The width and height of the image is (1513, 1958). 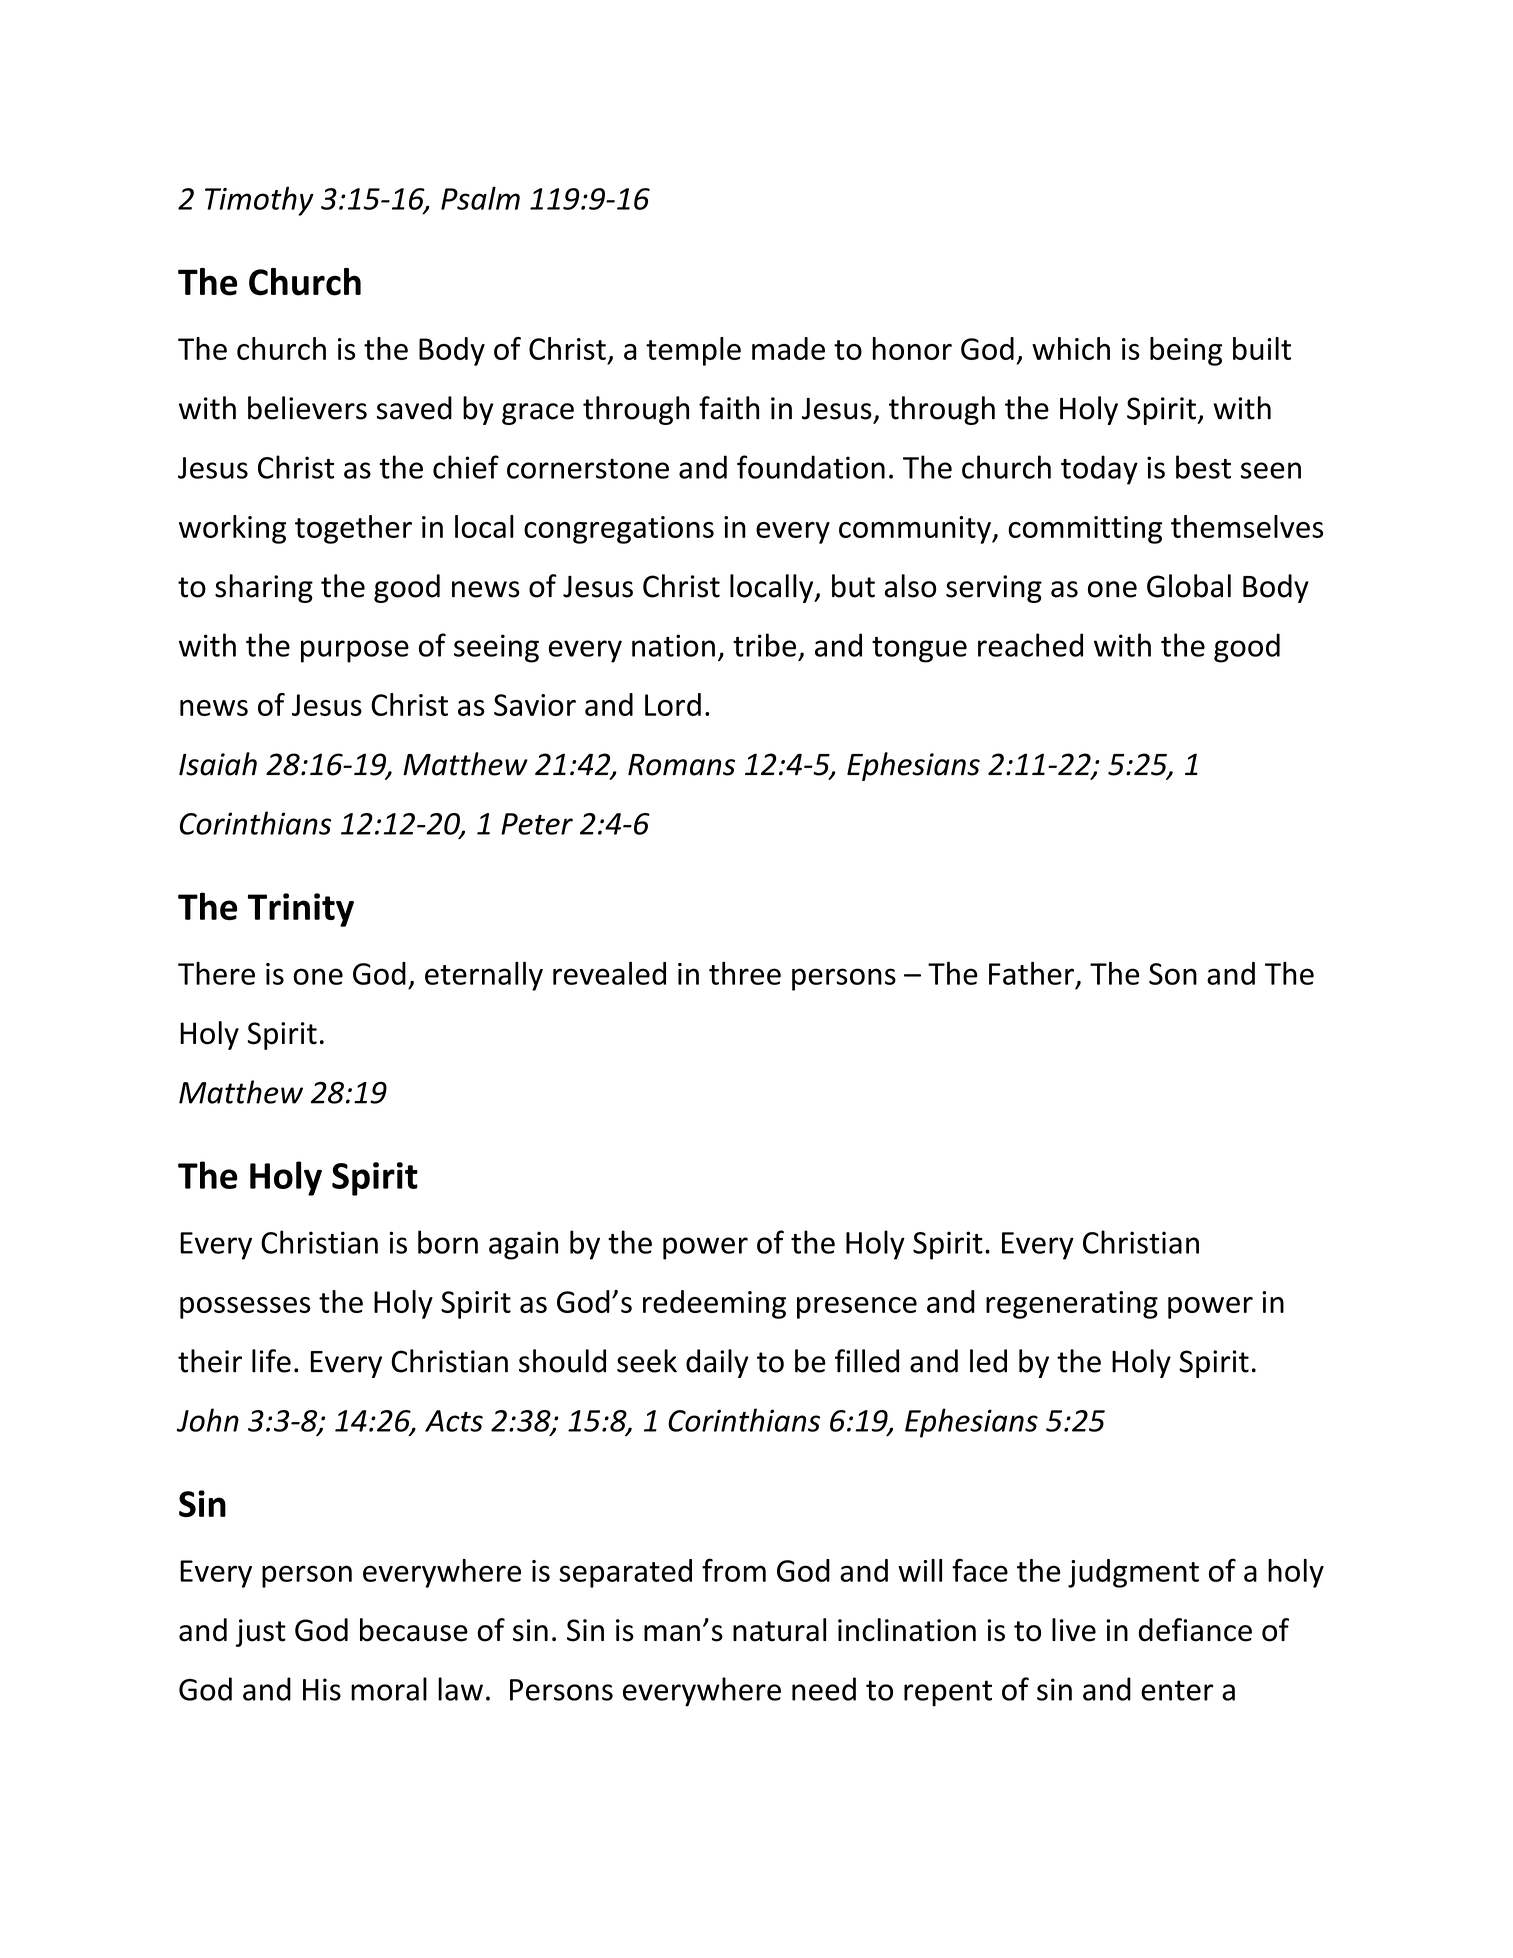 I want to click on Lord, so click(x=673, y=704).
